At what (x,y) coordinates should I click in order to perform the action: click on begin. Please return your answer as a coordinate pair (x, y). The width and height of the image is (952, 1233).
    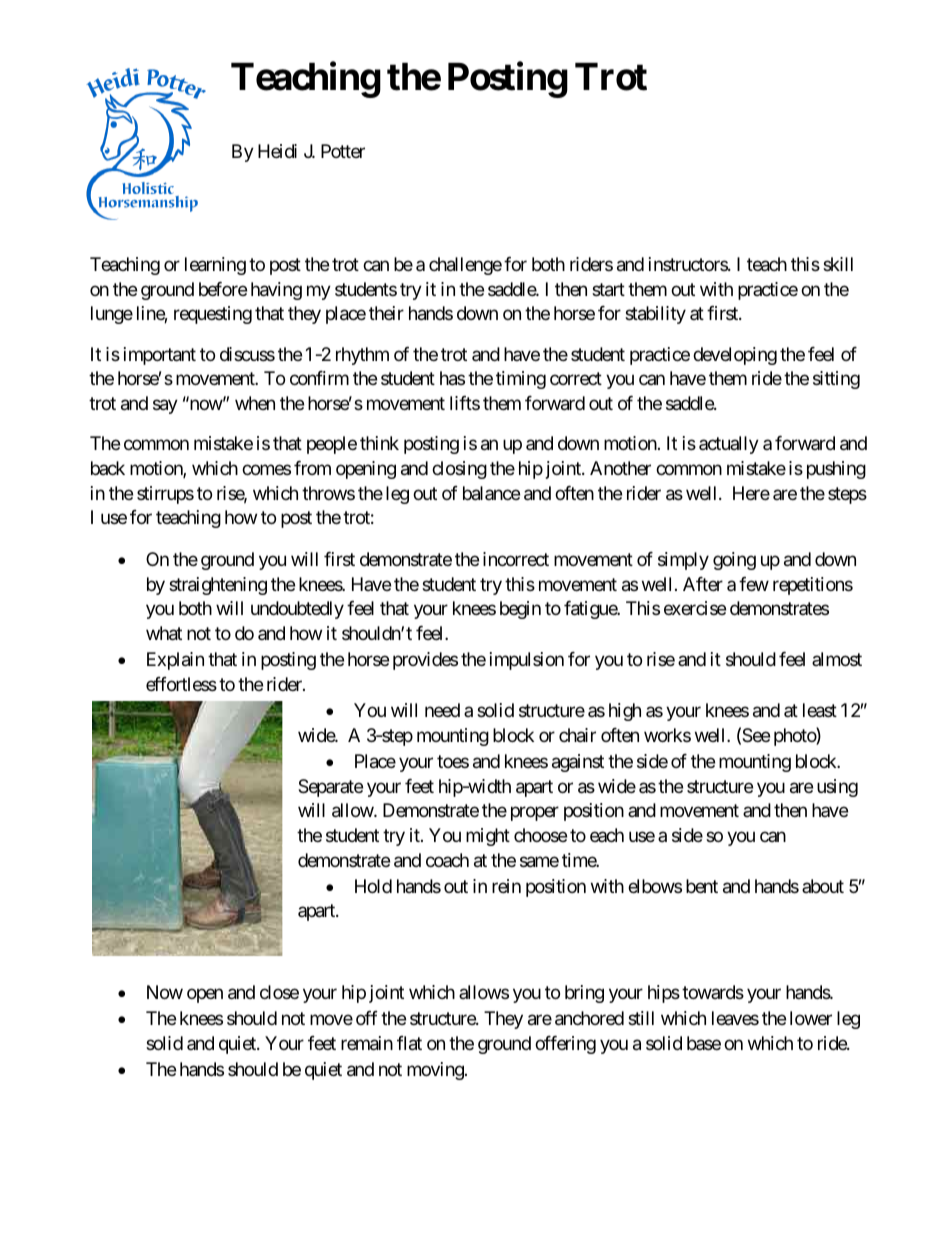
    Looking at the image, I should click on (520, 610).
